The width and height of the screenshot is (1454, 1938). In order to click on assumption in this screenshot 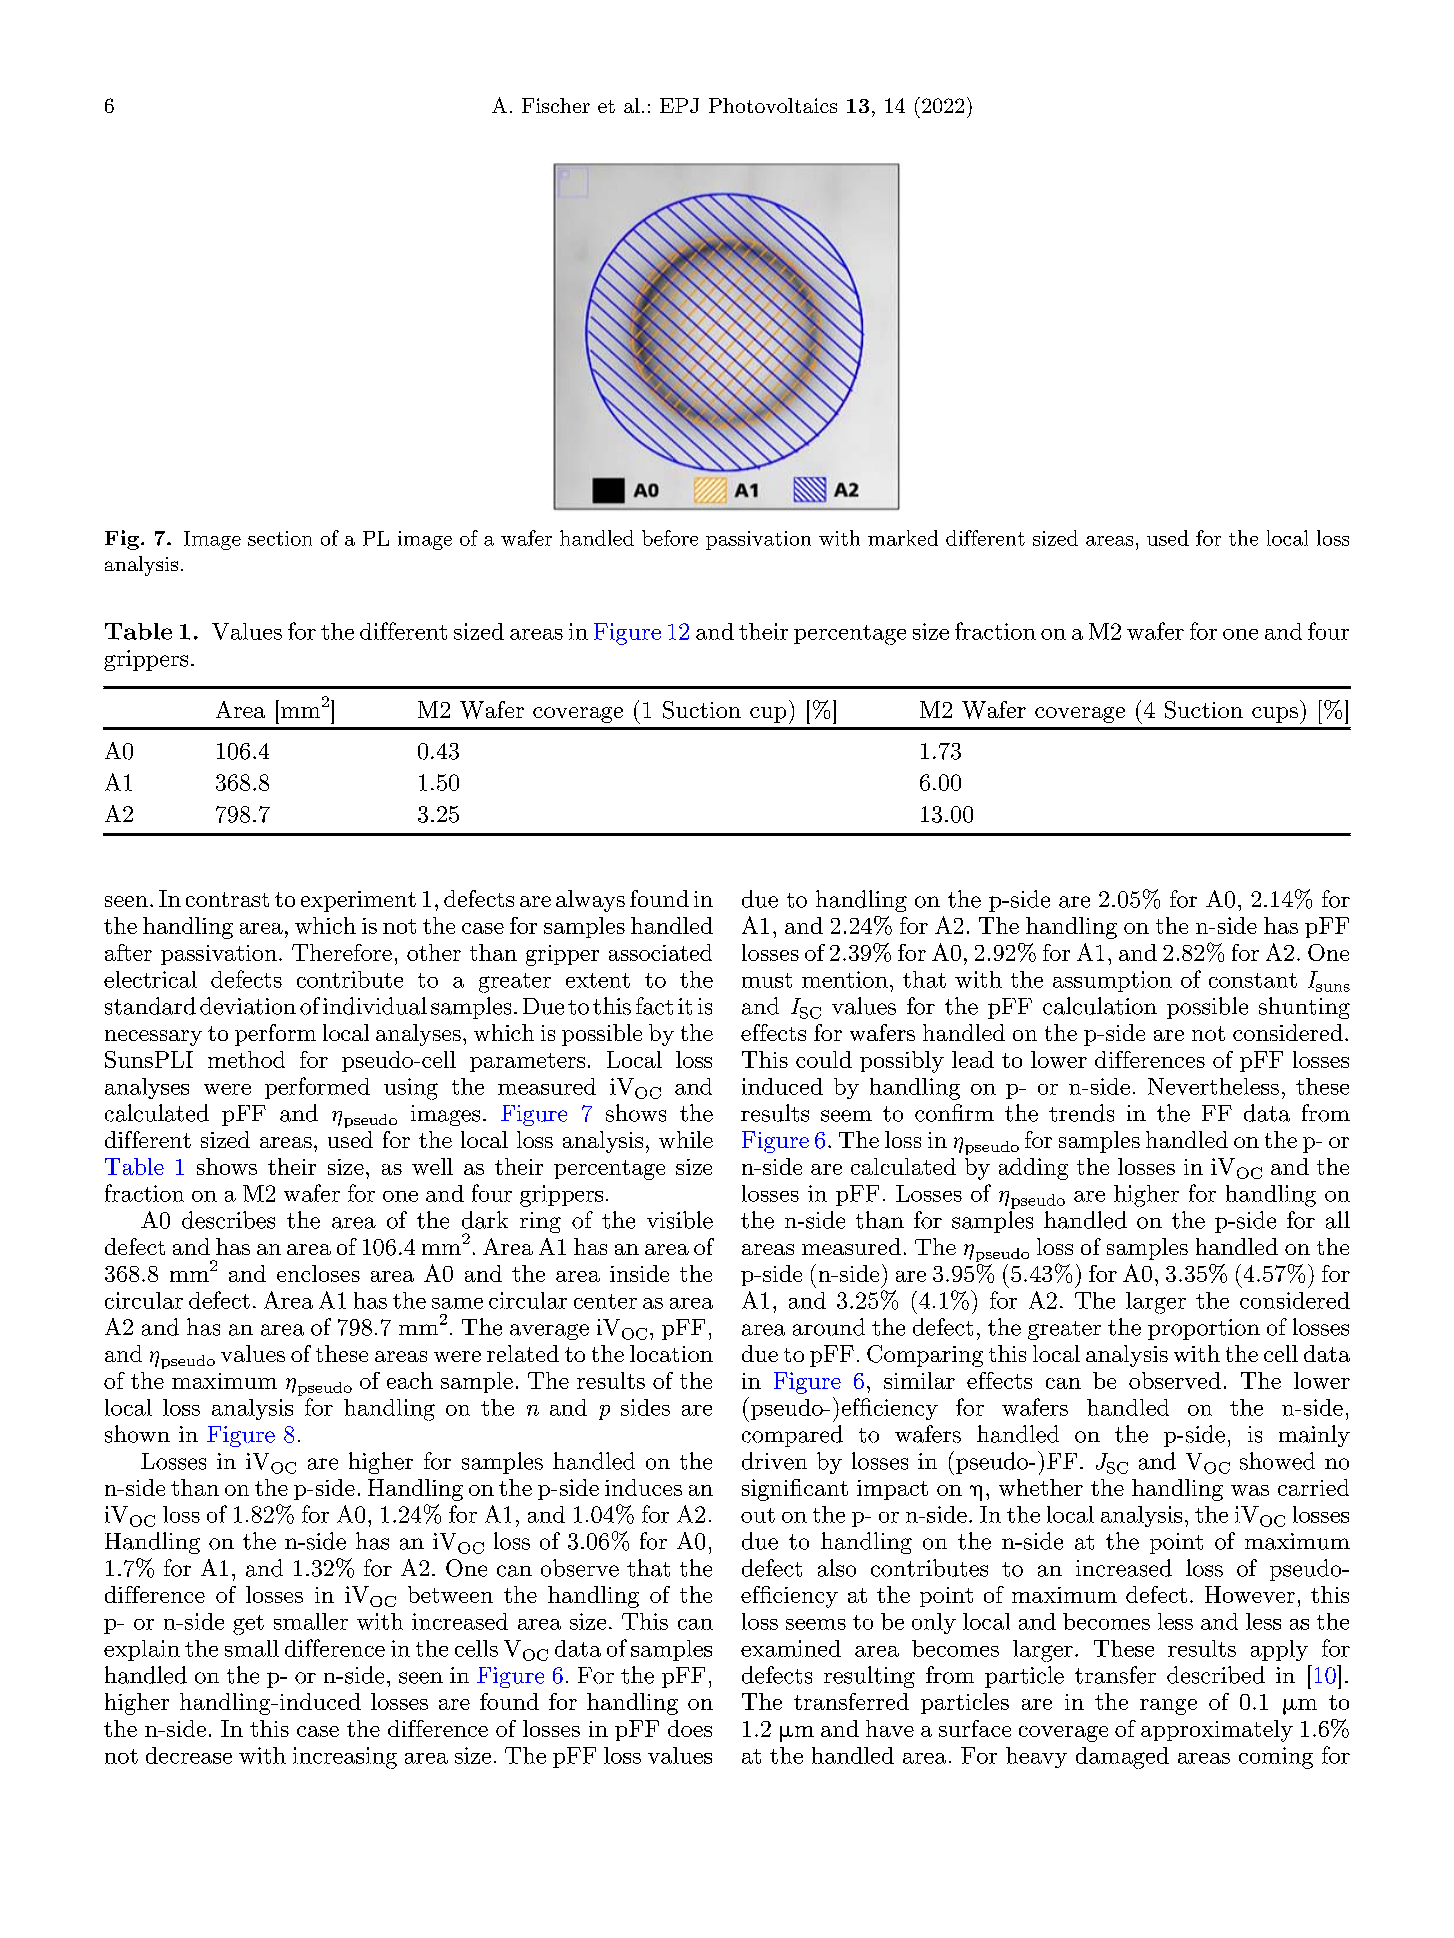, I will do `click(1112, 981)`.
